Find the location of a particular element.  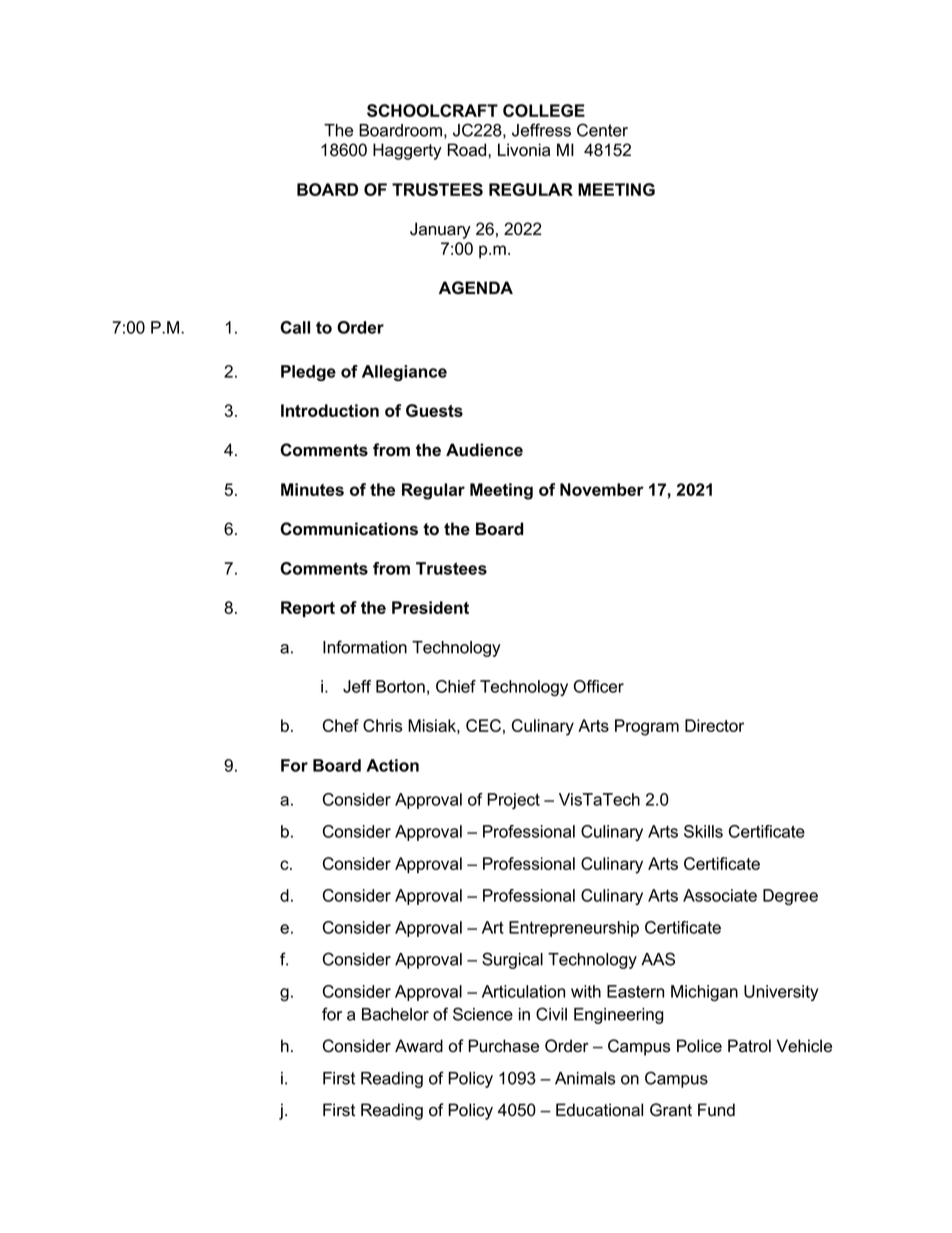

Director is located at coordinates (714, 725).
